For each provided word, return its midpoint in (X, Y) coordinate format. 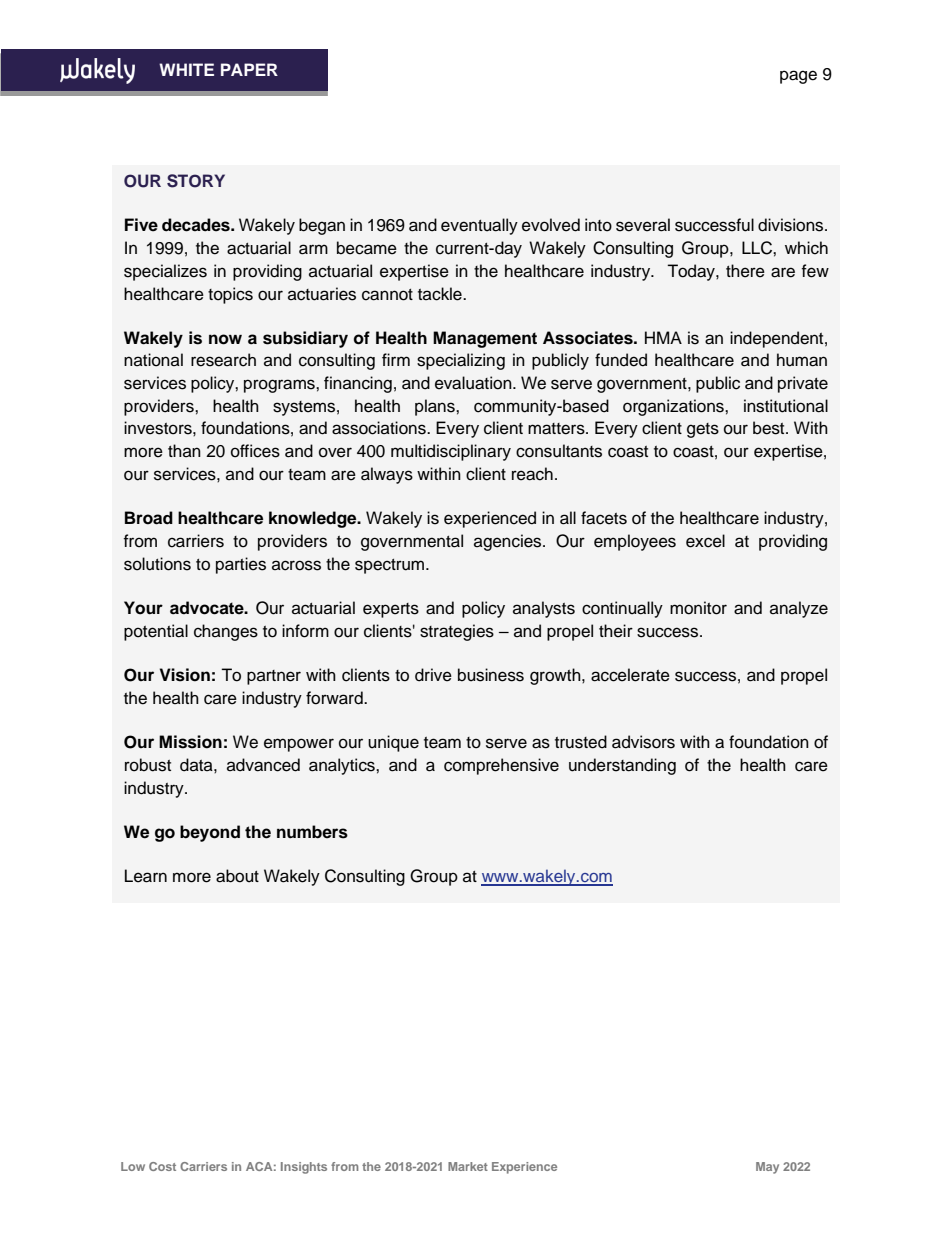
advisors (643, 742)
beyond (210, 833)
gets (703, 430)
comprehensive (501, 766)
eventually (479, 226)
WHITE (186, 69)
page (798, 77)
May (767, 1168)
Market (468, 1166)
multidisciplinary (451, 452)
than (184, 450)
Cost (162, 1166)
